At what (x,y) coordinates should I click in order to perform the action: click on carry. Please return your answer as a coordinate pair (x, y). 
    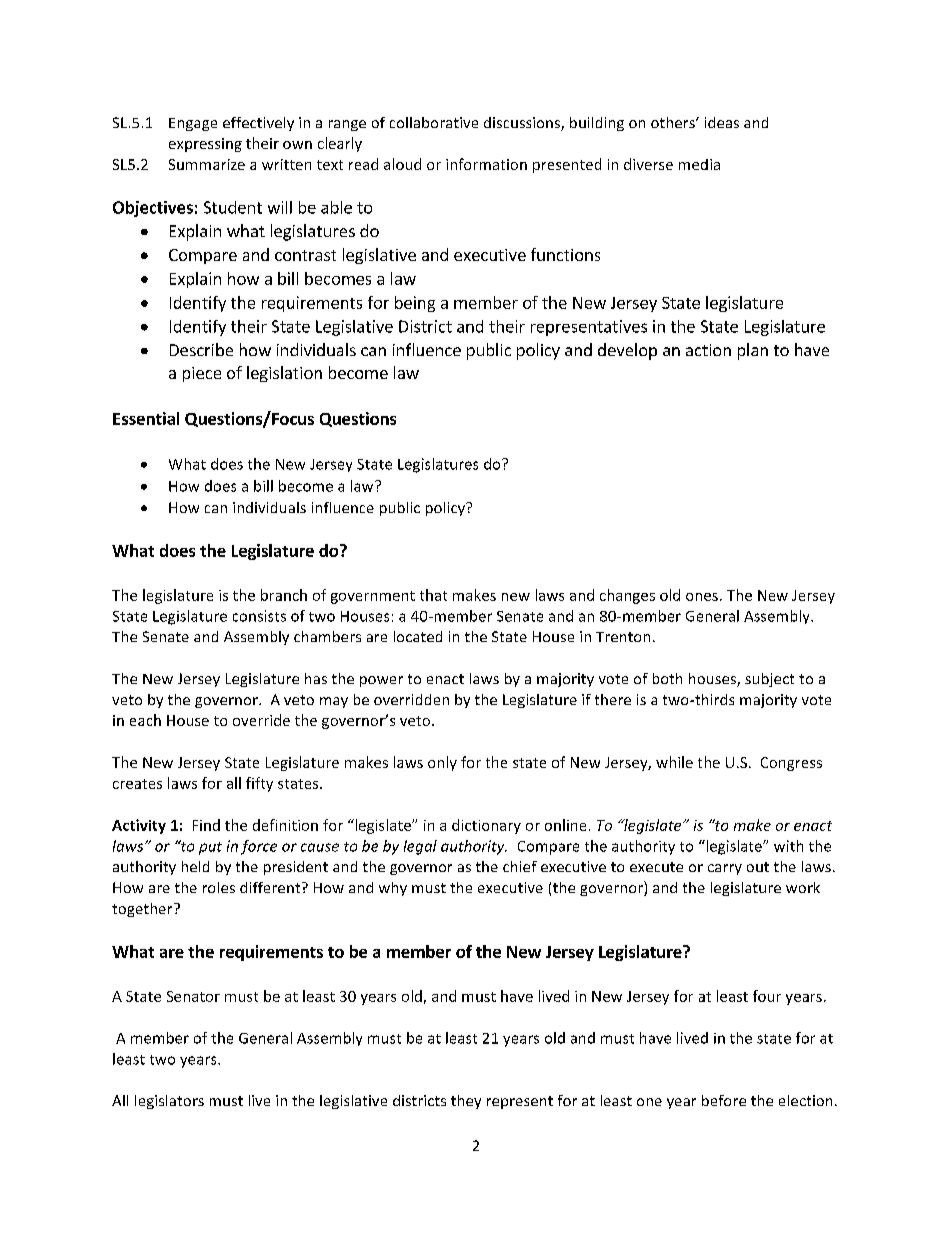
    Looking at the image, I should click on (725, 869).
